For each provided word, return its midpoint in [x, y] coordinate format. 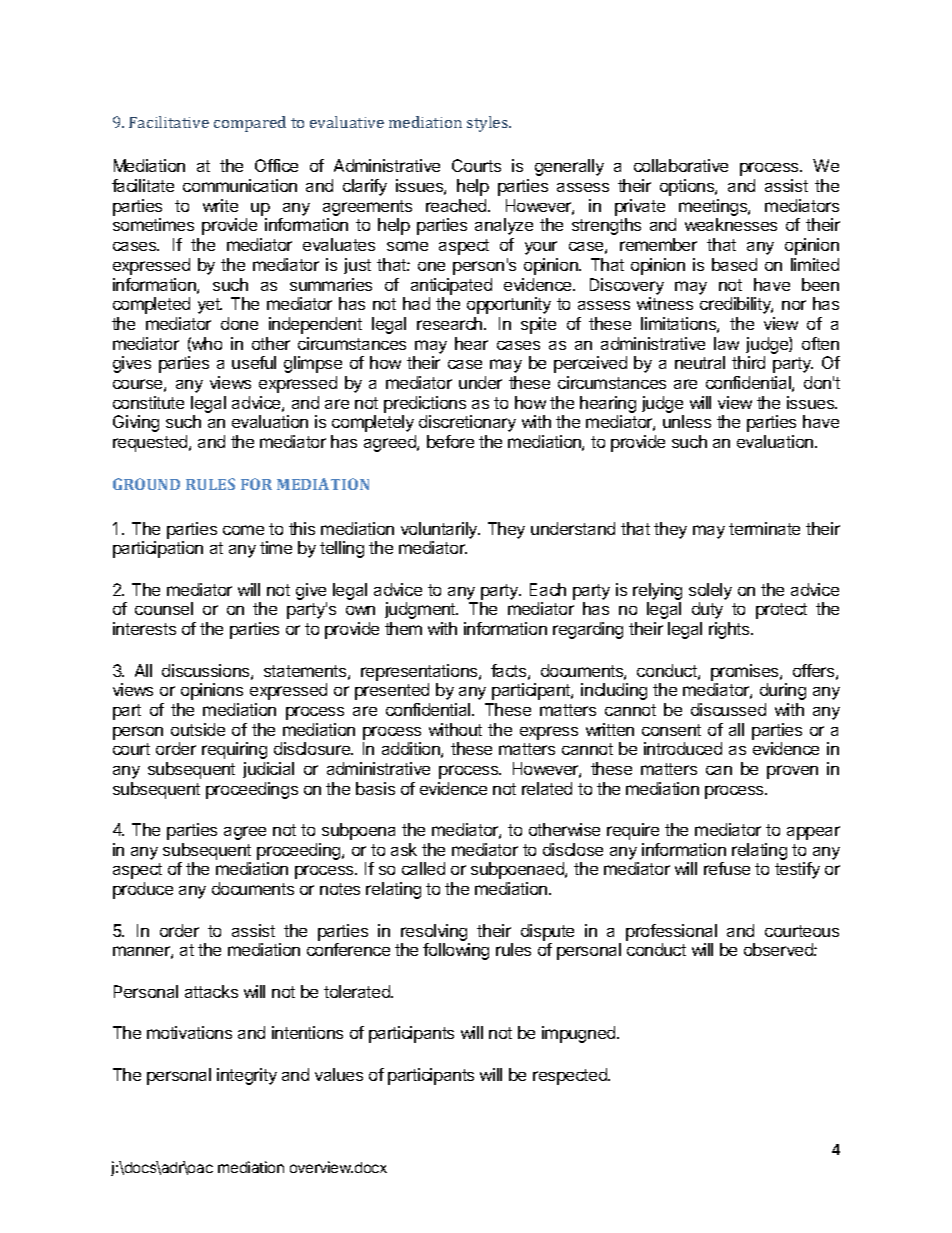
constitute [148, 402]
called [423, 868]
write [220, 205]
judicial [268, 770]
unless [687, 421]
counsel [164, 608]
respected [571, 1076]
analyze [504, 226]
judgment [421, 610]
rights [730, 630]
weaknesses [731, 224]
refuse [727, 868]
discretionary [467, 423]
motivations [189, 1032]
